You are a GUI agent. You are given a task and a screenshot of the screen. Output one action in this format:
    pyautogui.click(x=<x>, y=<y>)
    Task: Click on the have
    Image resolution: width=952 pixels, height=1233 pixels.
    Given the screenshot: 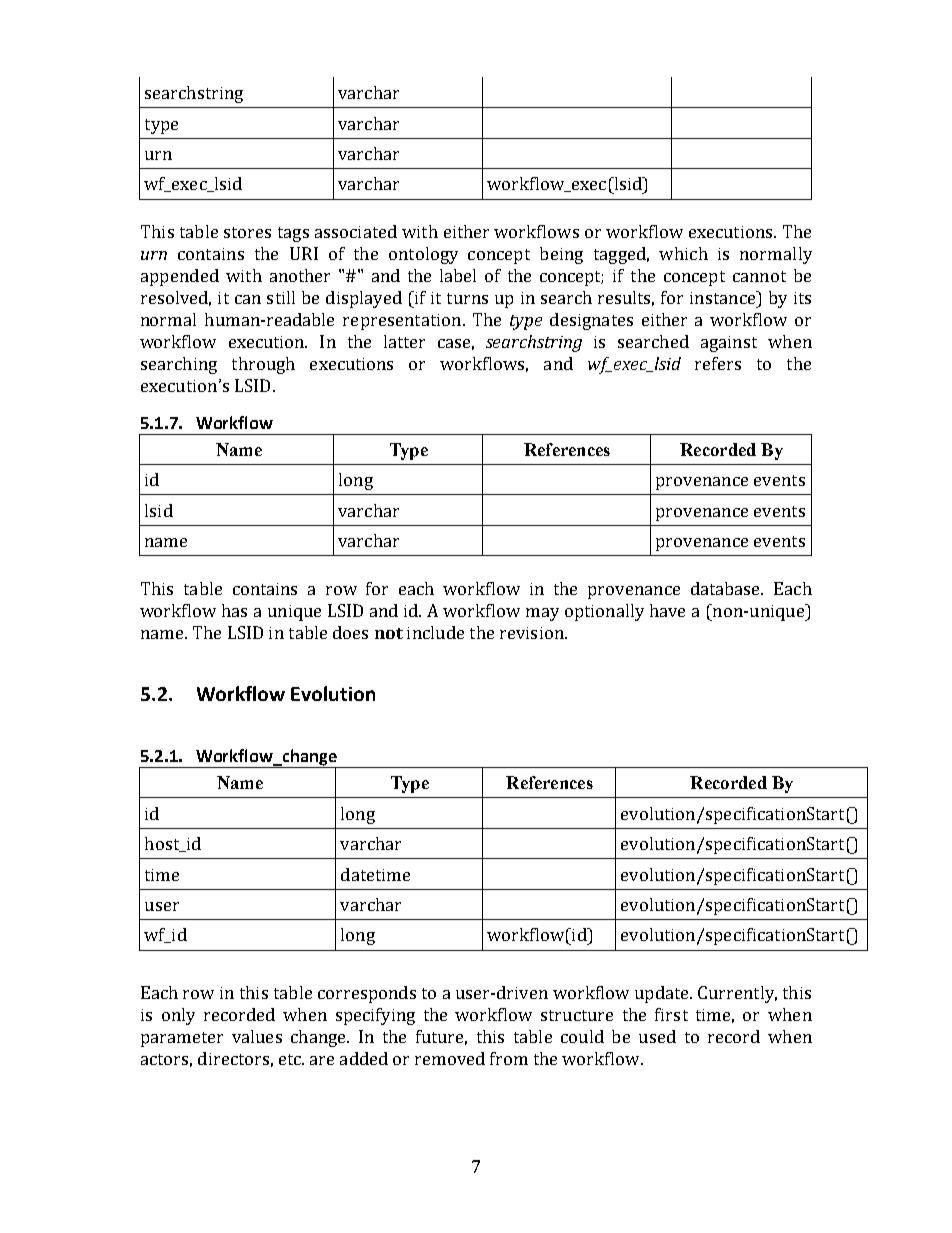 What is the action you would take?
    pyautogui.click(x=667, y=610)
